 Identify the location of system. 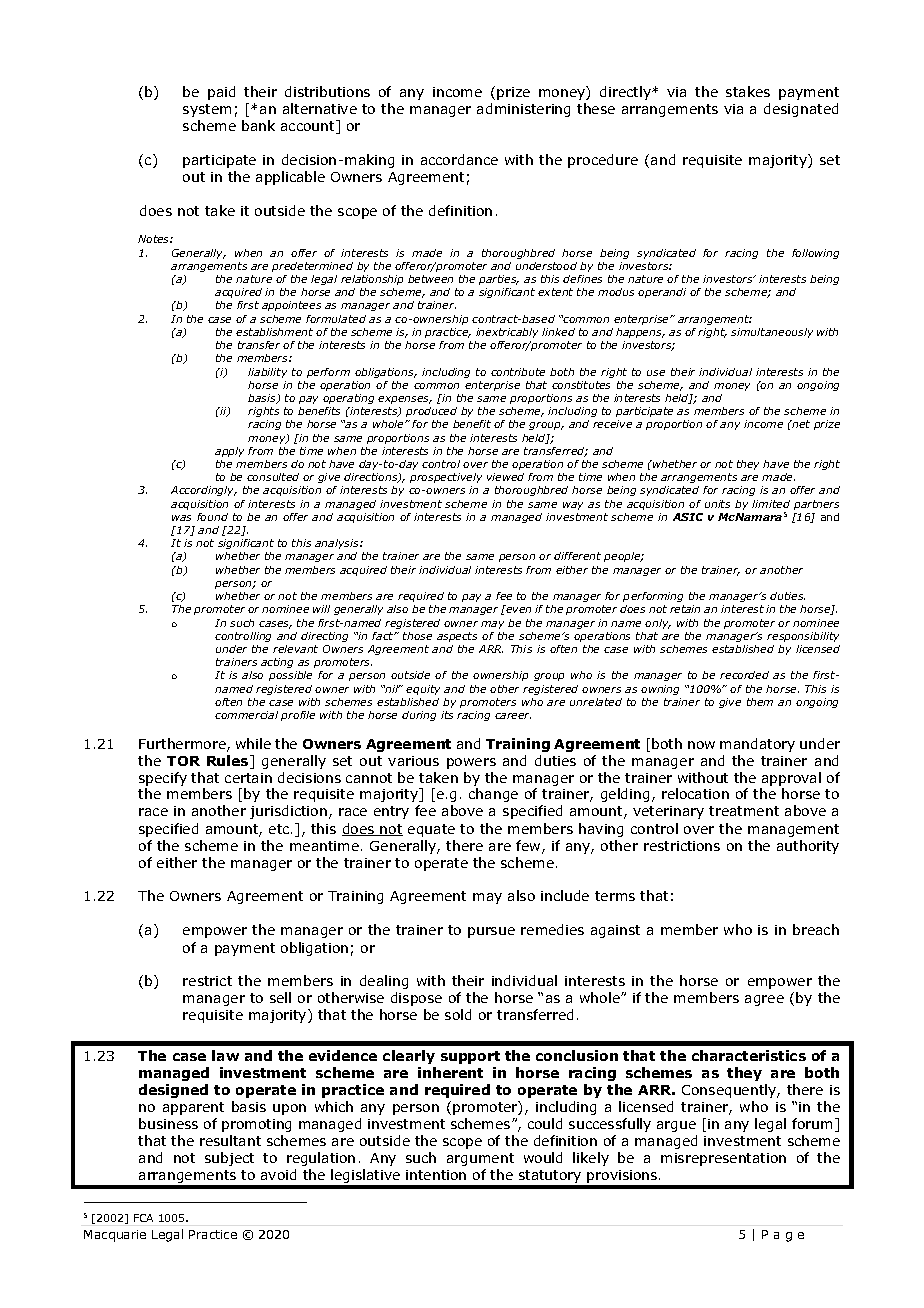
(207, 110).
